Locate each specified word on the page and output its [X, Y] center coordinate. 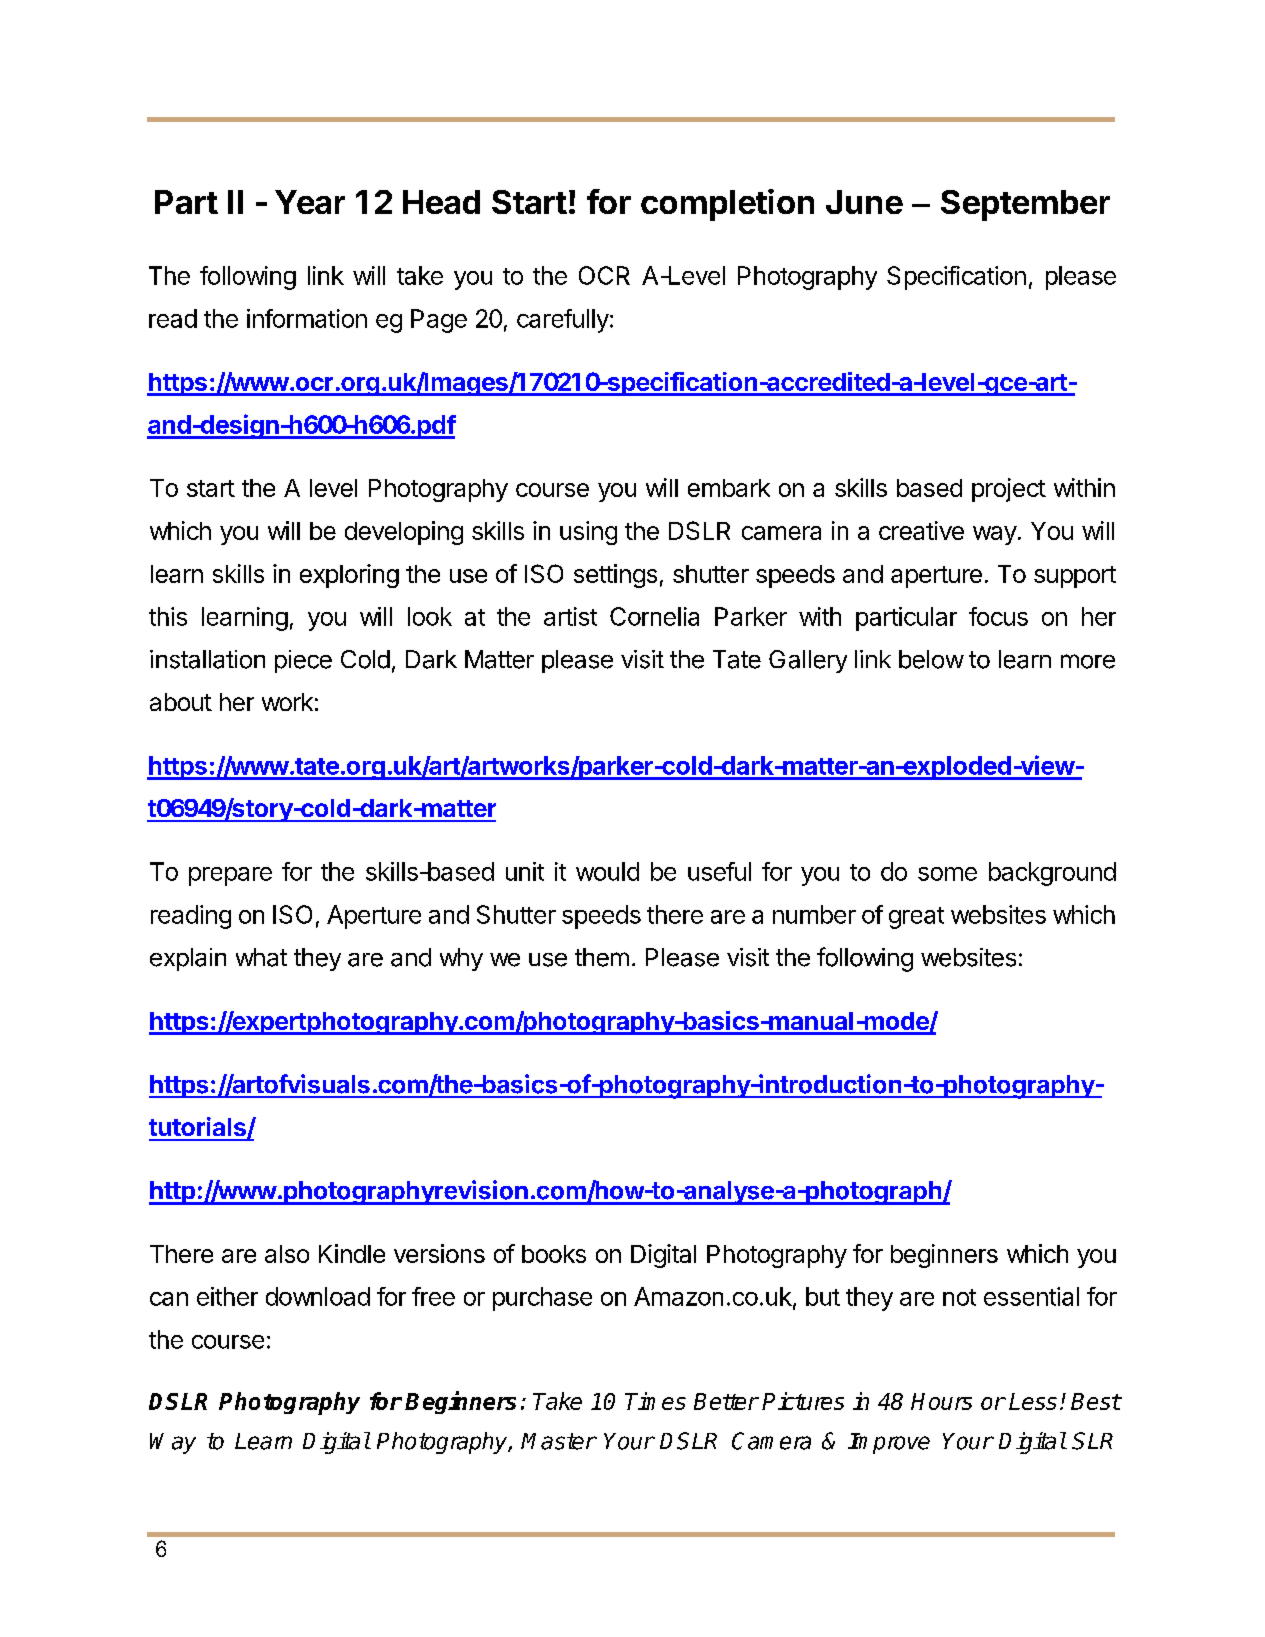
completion [727, 205]
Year [310, 202]
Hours [941, 1401]
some [947, 874]
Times [655, 1401]
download [318, 1296]
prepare [230, 876]
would [607, 871]
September [1025, 205]
